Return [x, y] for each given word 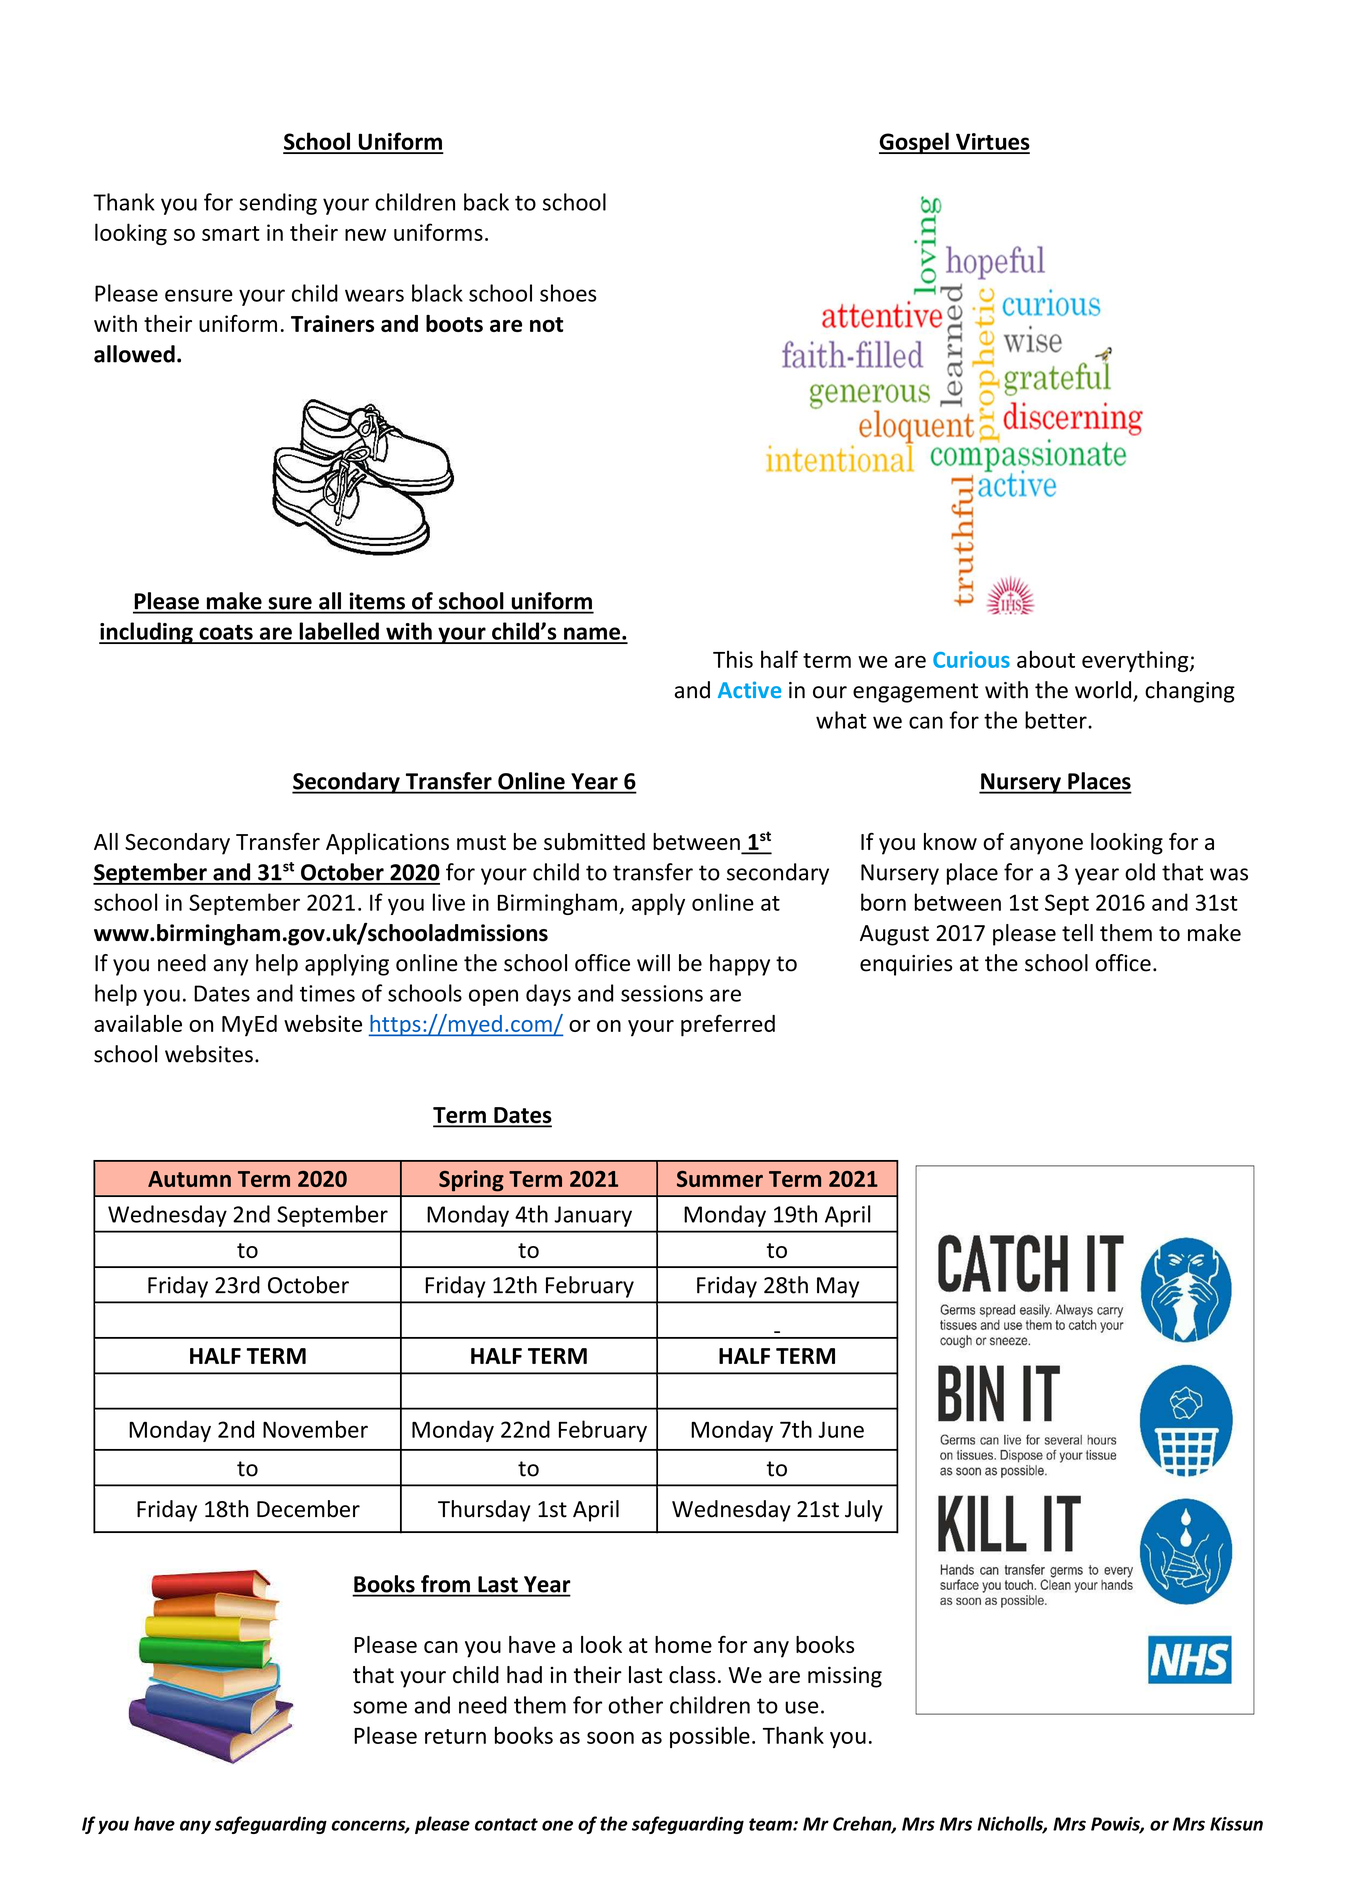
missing [845, 1677]
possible [710, 1737]
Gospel [915, 143]
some [380, 1707]
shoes [568, 293]
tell [1077, 933]
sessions [662, 993]
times [327, 993]
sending [278, 204]
